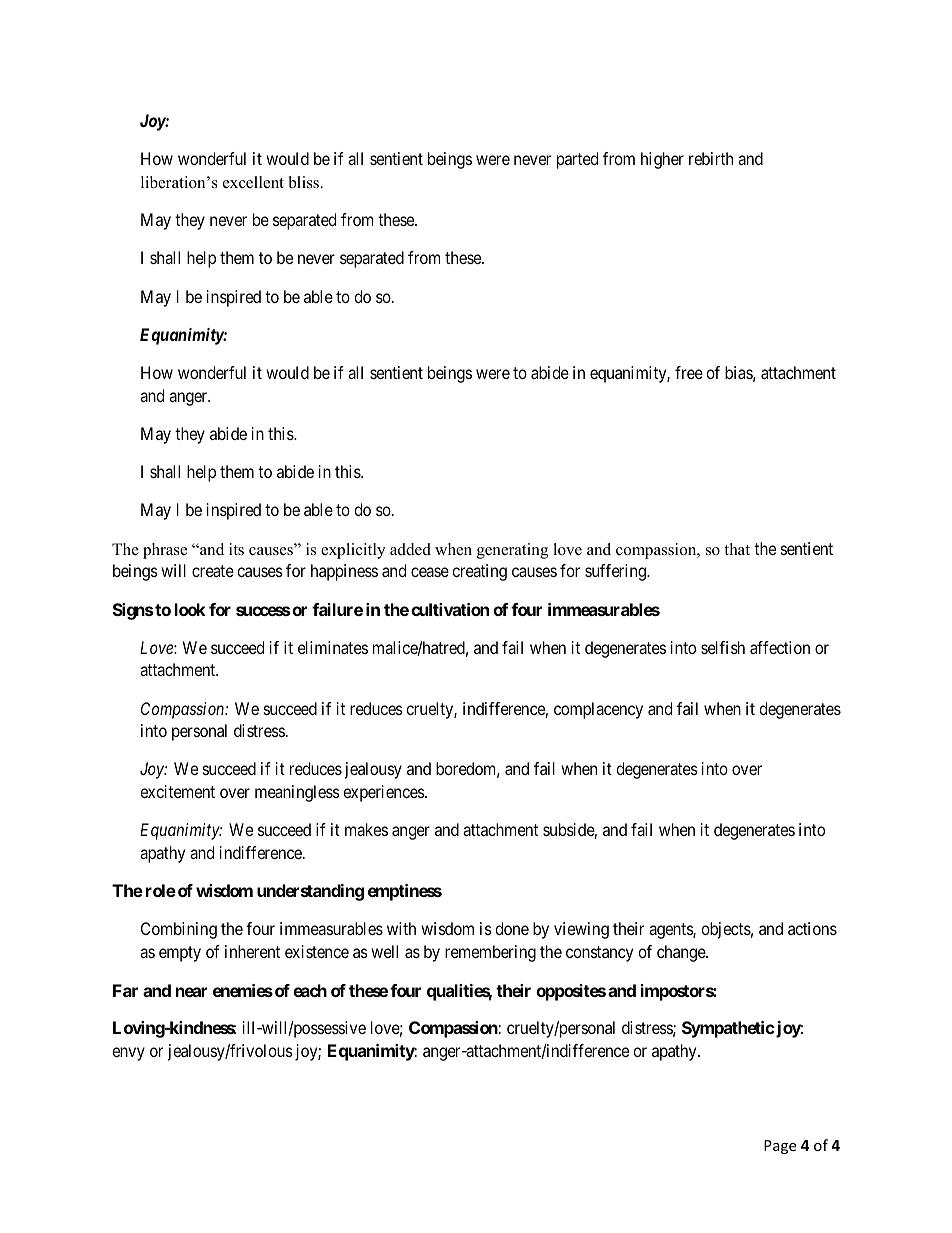  What do you see at coordinates (723, 647) in the screenshot?
I see `selfish` at bounding box center [723, 647].
